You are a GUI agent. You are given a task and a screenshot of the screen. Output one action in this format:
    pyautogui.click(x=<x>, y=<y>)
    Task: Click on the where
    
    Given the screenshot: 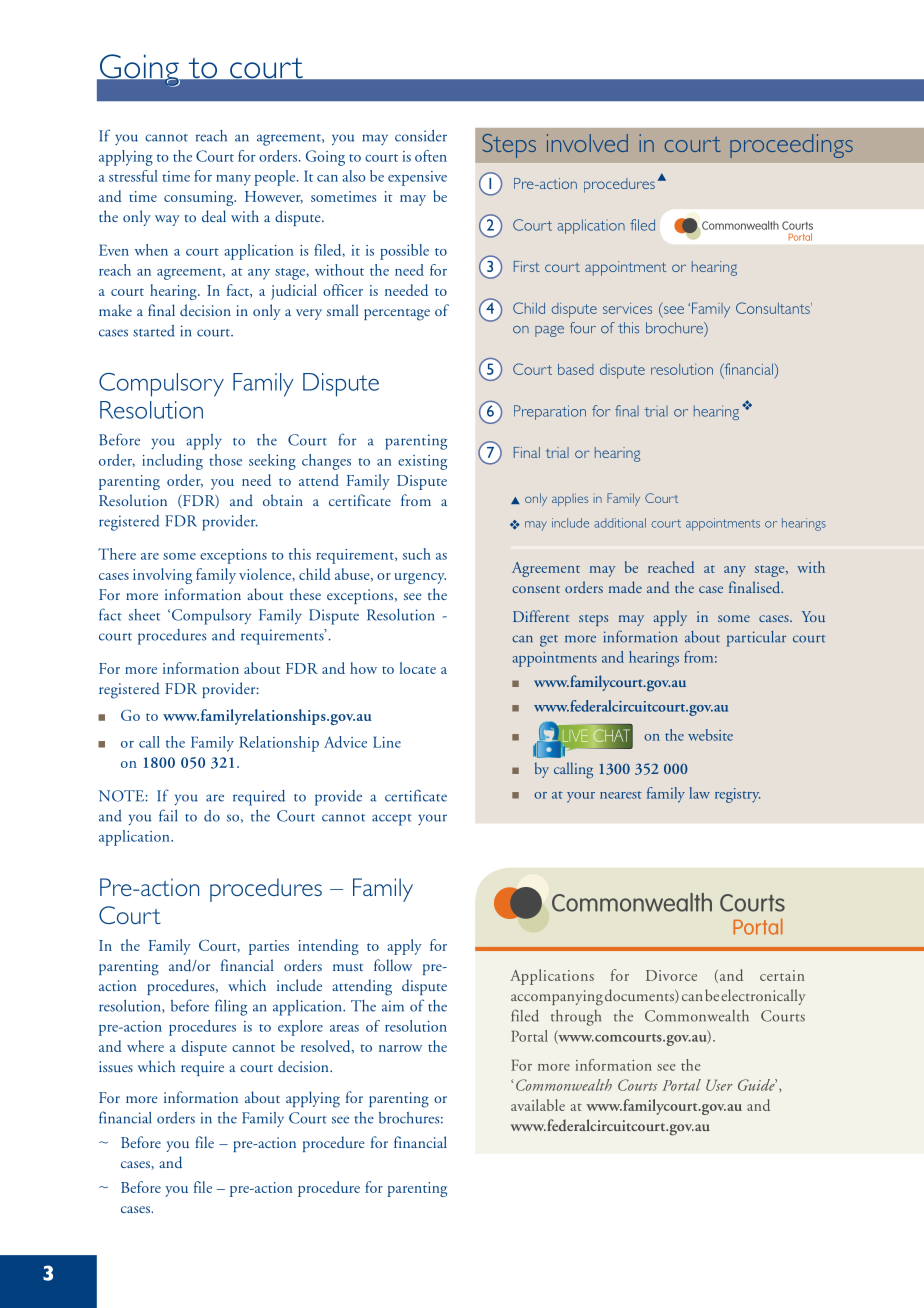 What is the action you would take?
    pyautogui.click(x=145, y=1046)
